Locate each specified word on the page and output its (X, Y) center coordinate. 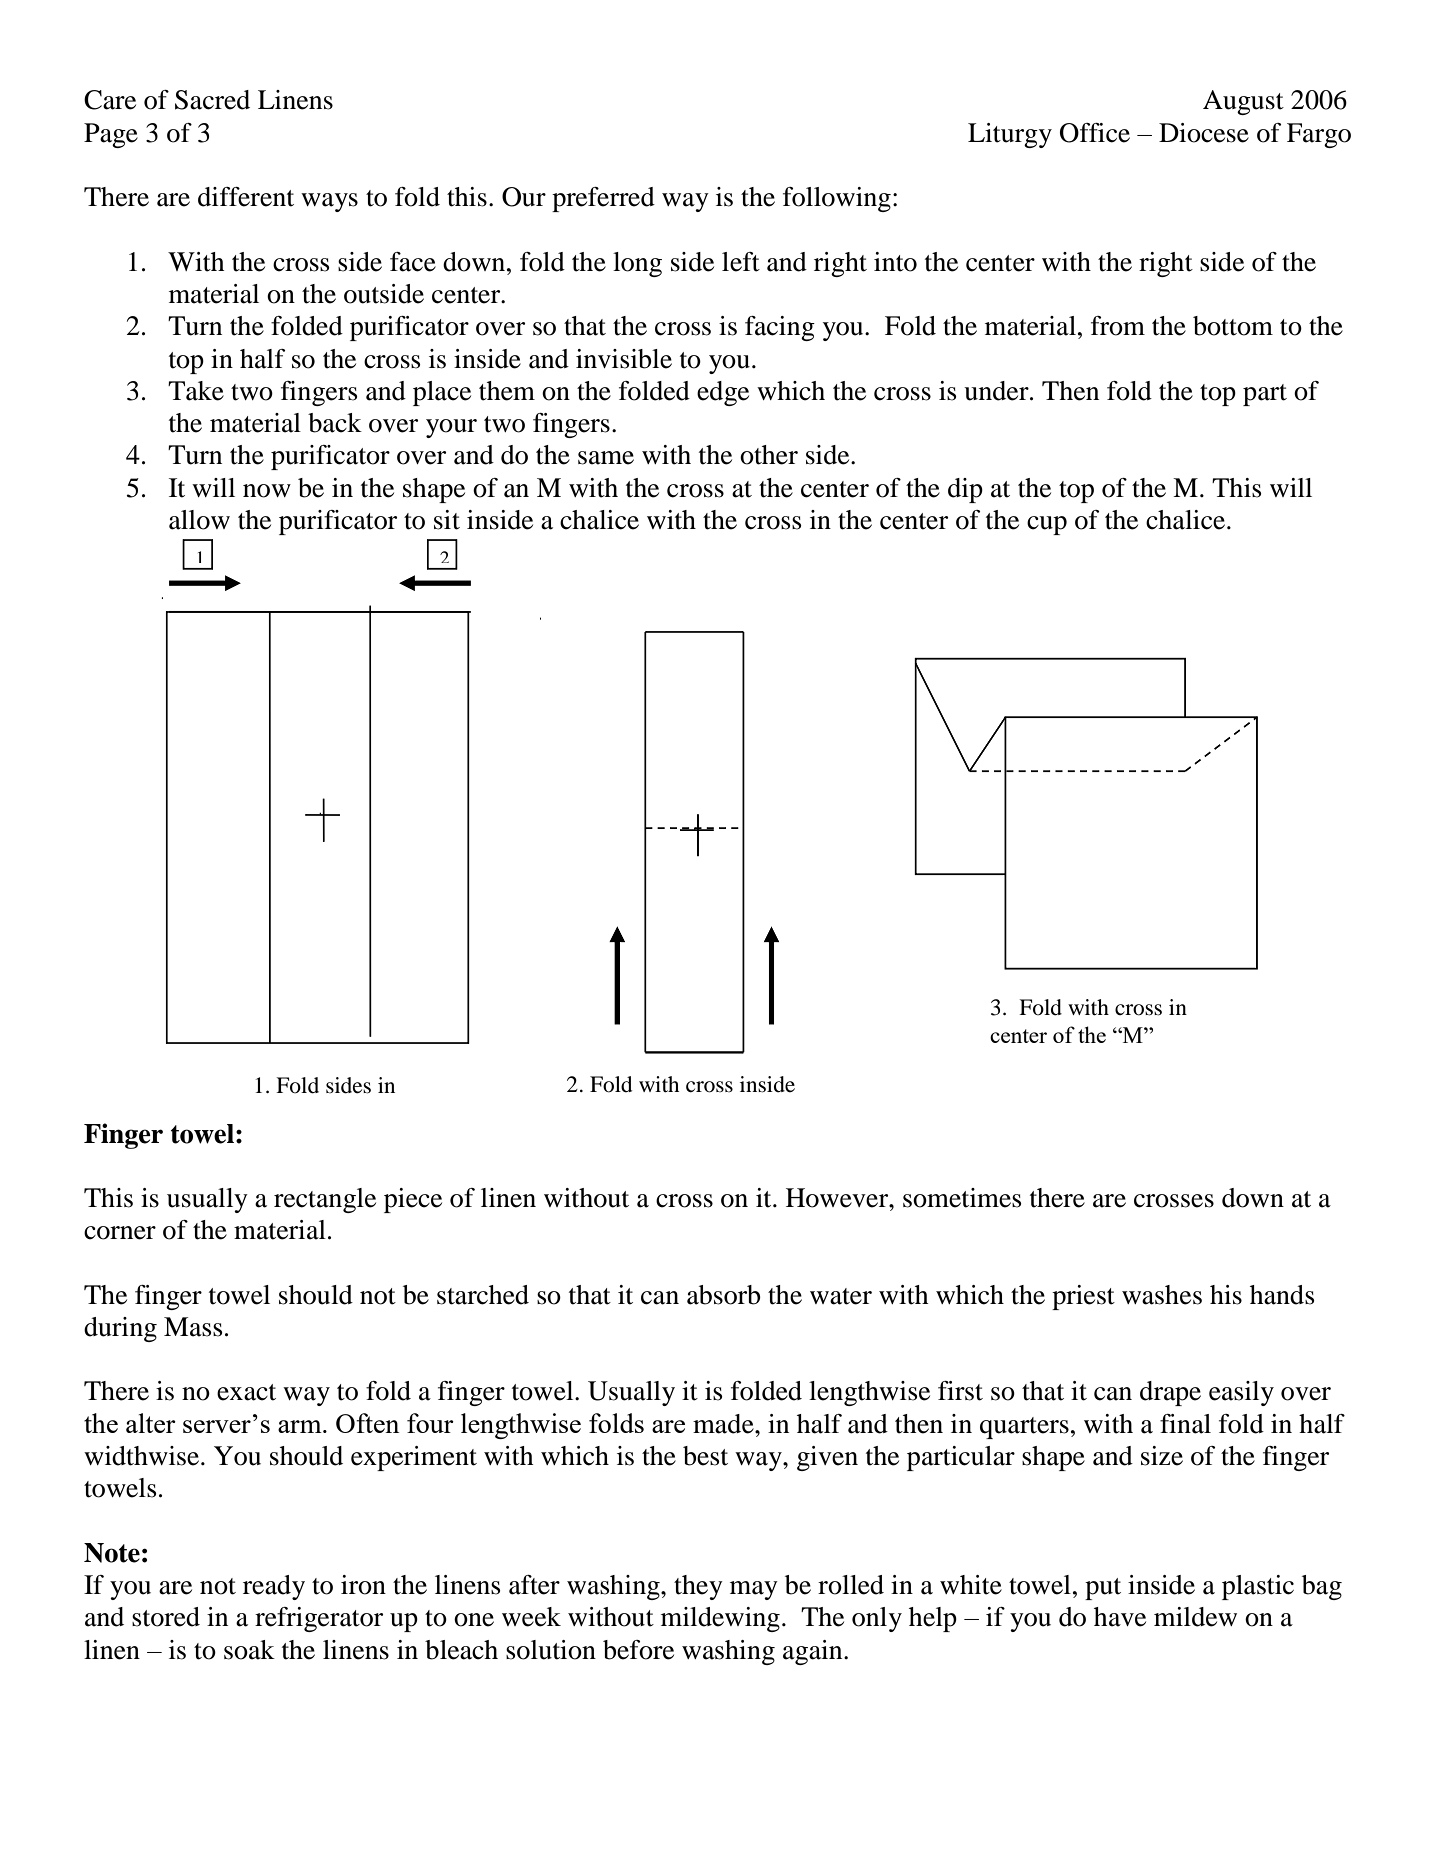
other (769, 455)
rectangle (325, 1200)
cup (1047, 525)
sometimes (962, 1198)
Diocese (1204, 133)
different (246, 197)
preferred (603, 199)
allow (199, 520)
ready (274, 1587)
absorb (724, 1295)
